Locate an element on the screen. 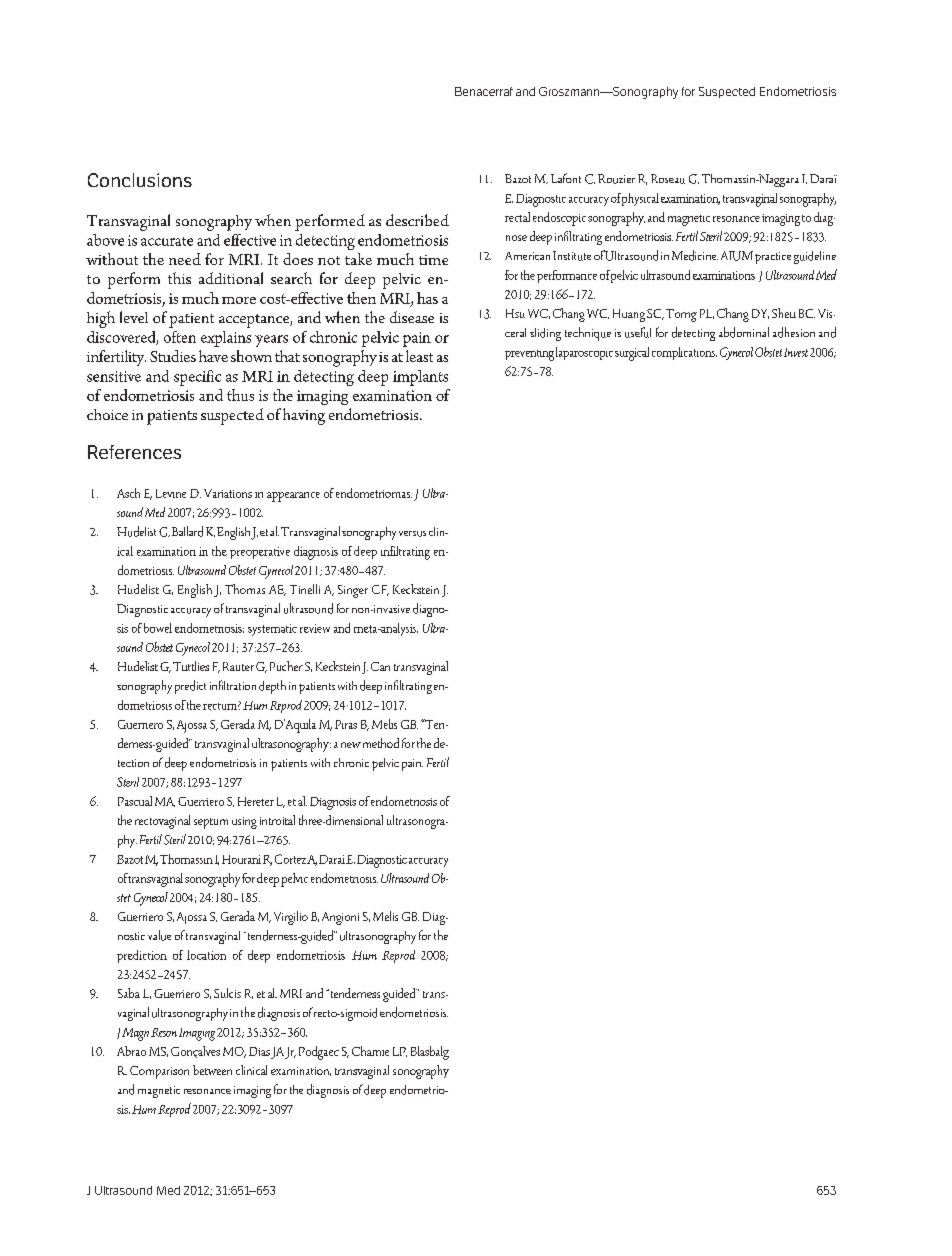  Pascual is located at coordinates (135, 801).
